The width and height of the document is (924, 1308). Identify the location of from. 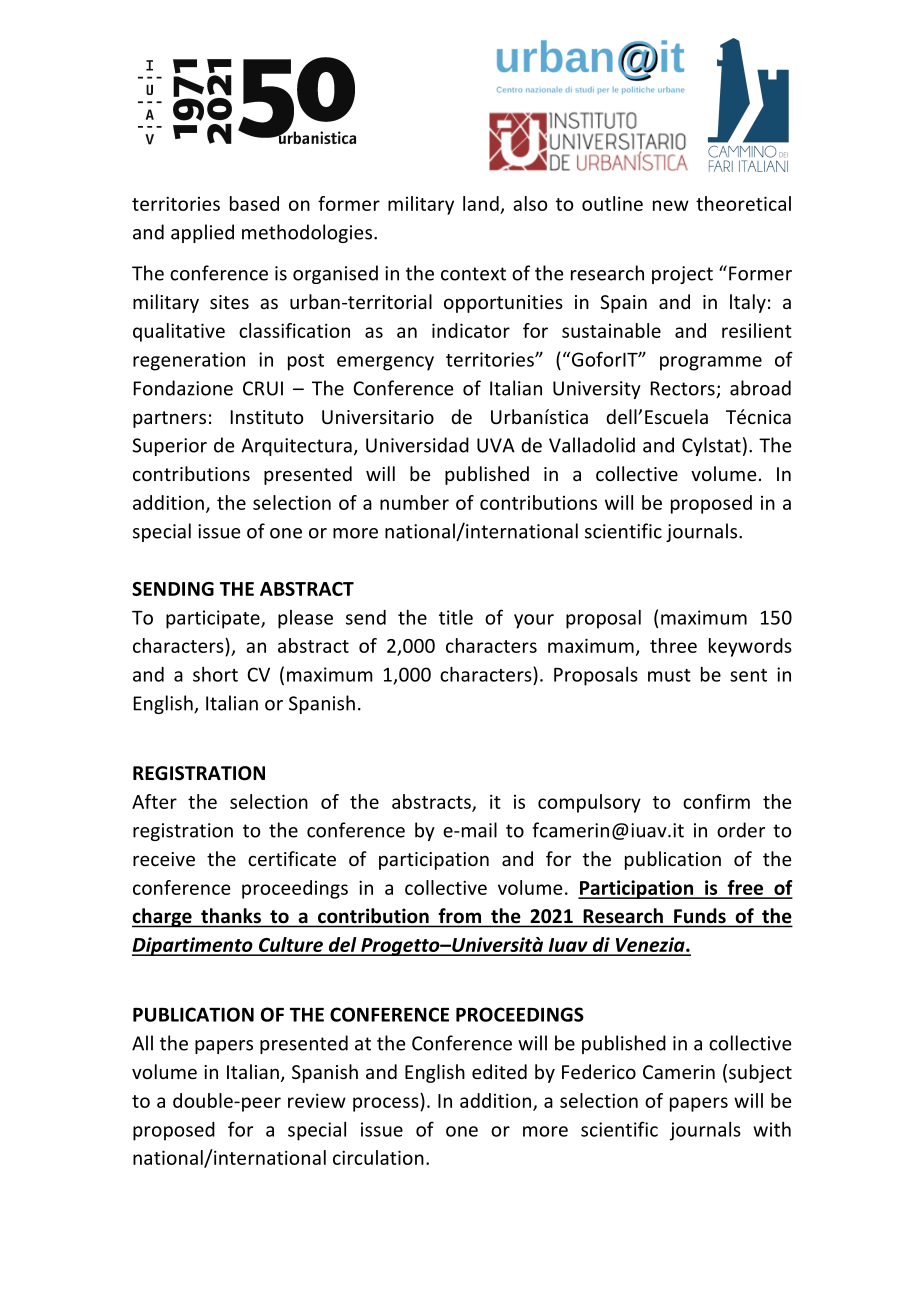
(460, 915).
